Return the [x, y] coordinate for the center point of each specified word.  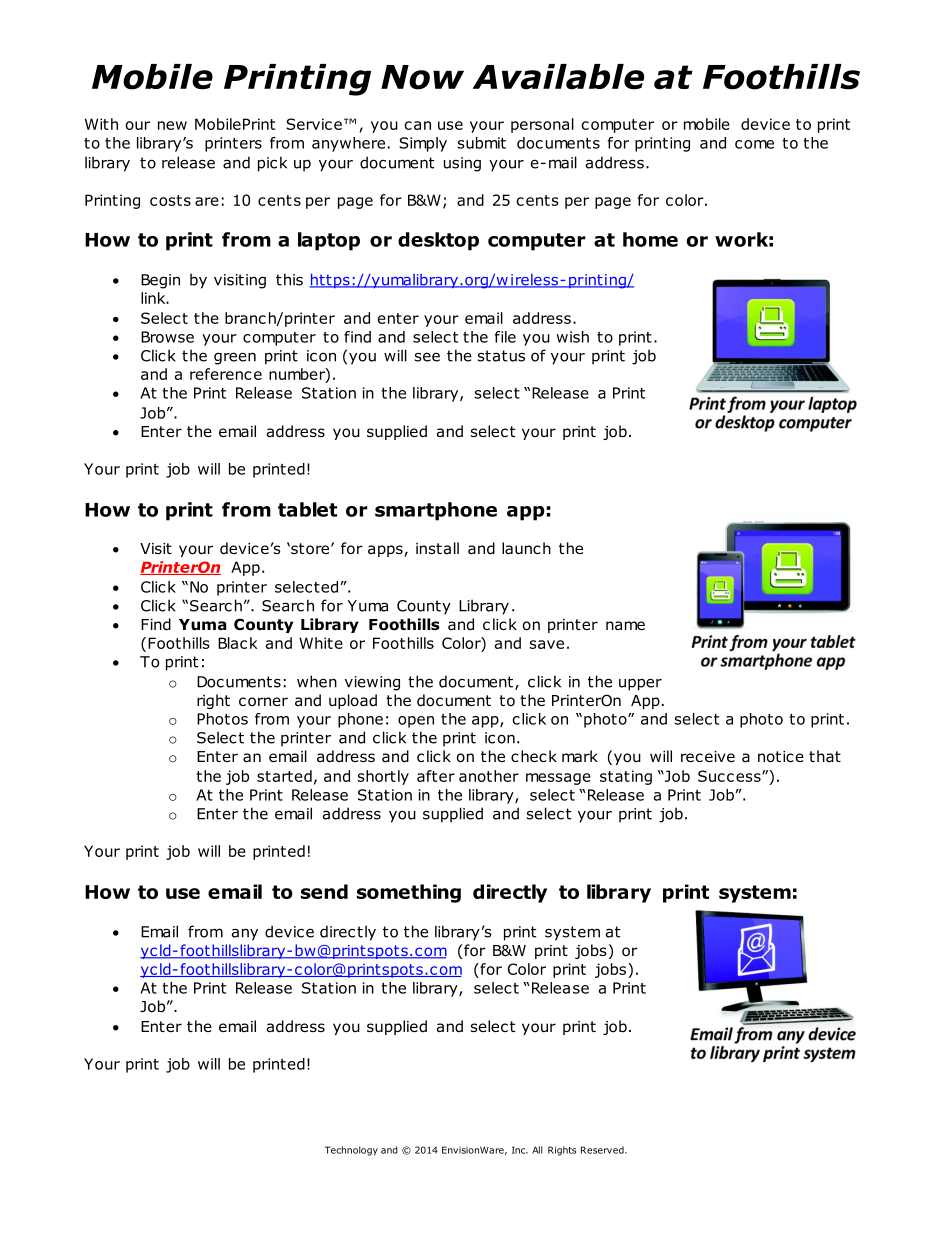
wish [572, 337]
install [437, 548]
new [172, 125]
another [489, 776]
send [324, 891]
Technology [351, 1151]
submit [482, 143]
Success [730, 776]
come [754, 144]
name [625, 625]
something [409, 893]
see [427, 357]
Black [238, 643]
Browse [167, 337]
